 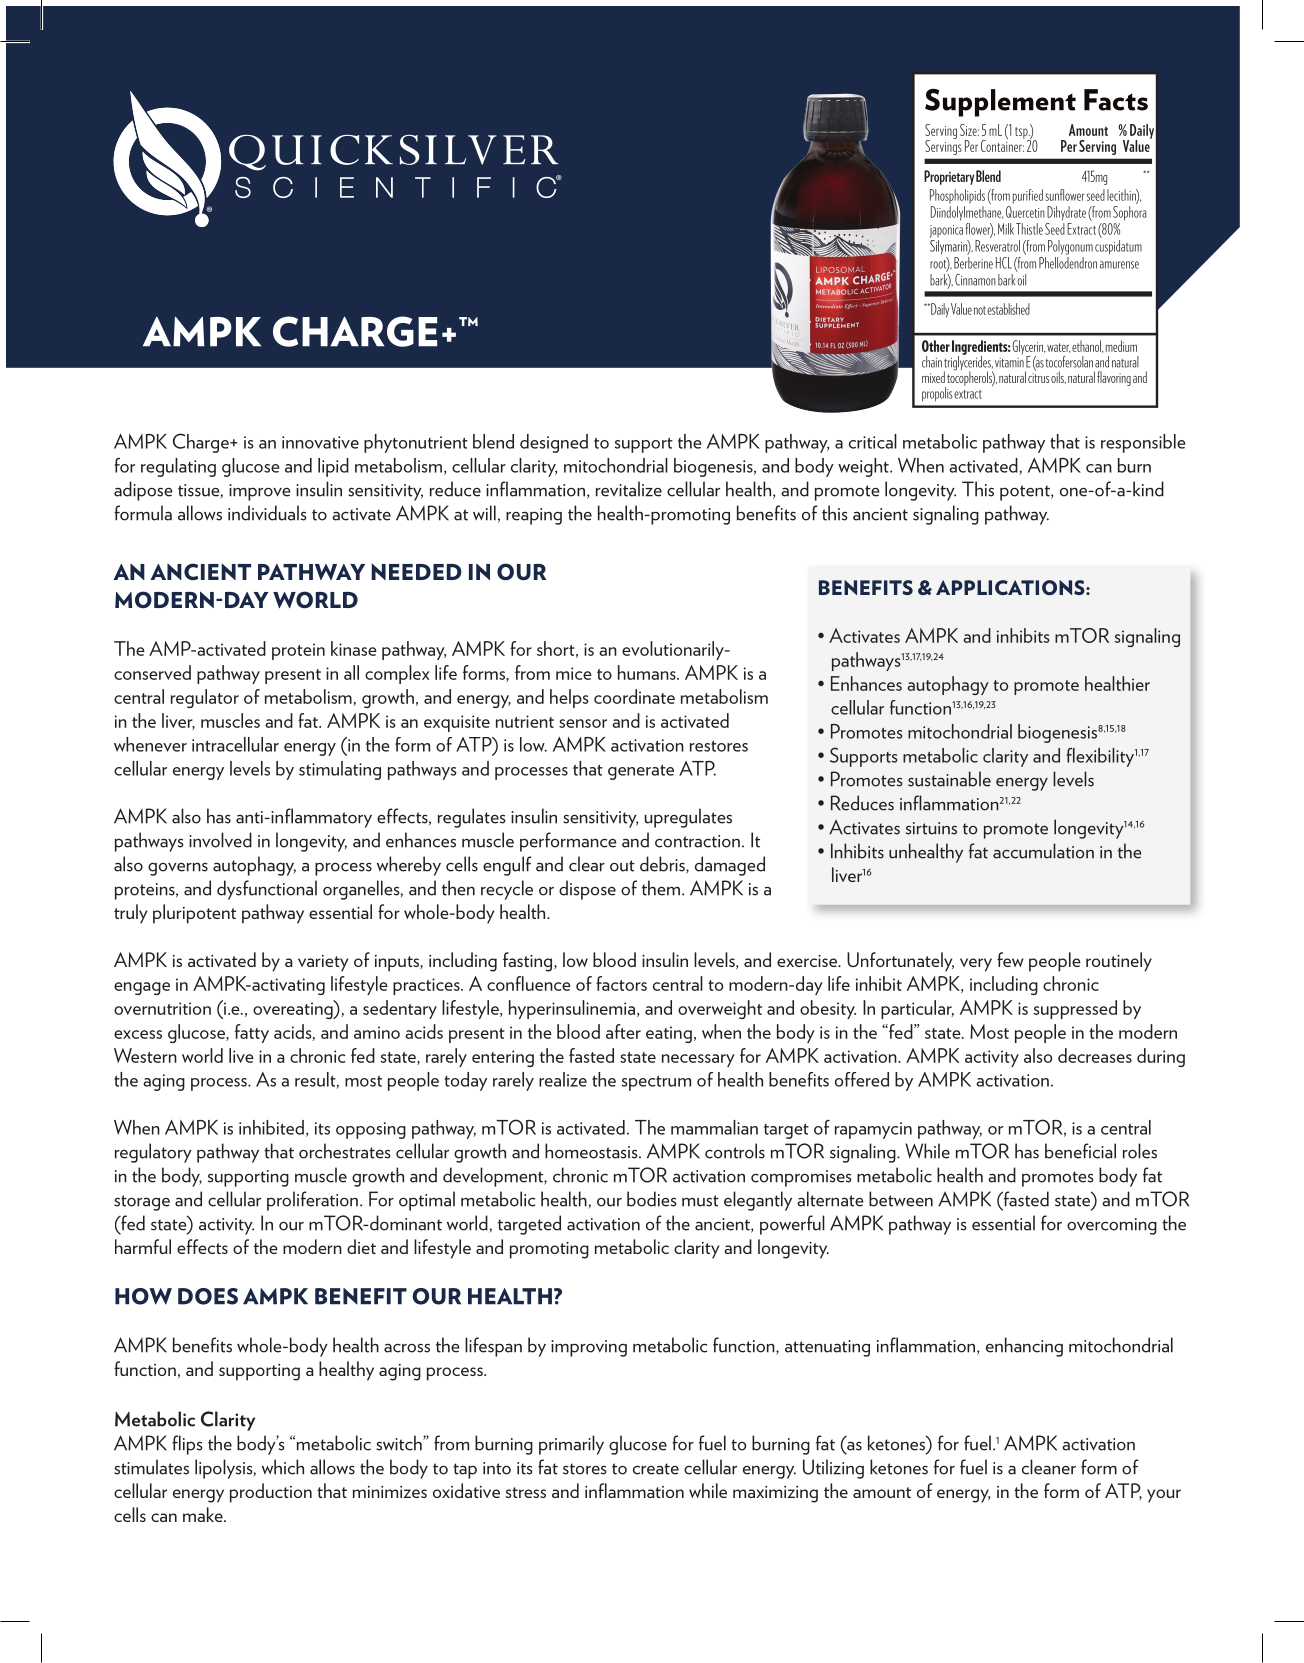 What do you see at coordinates (1010, 959) in the screenshot?
I see `few` at bounding box center [1010, 959].
